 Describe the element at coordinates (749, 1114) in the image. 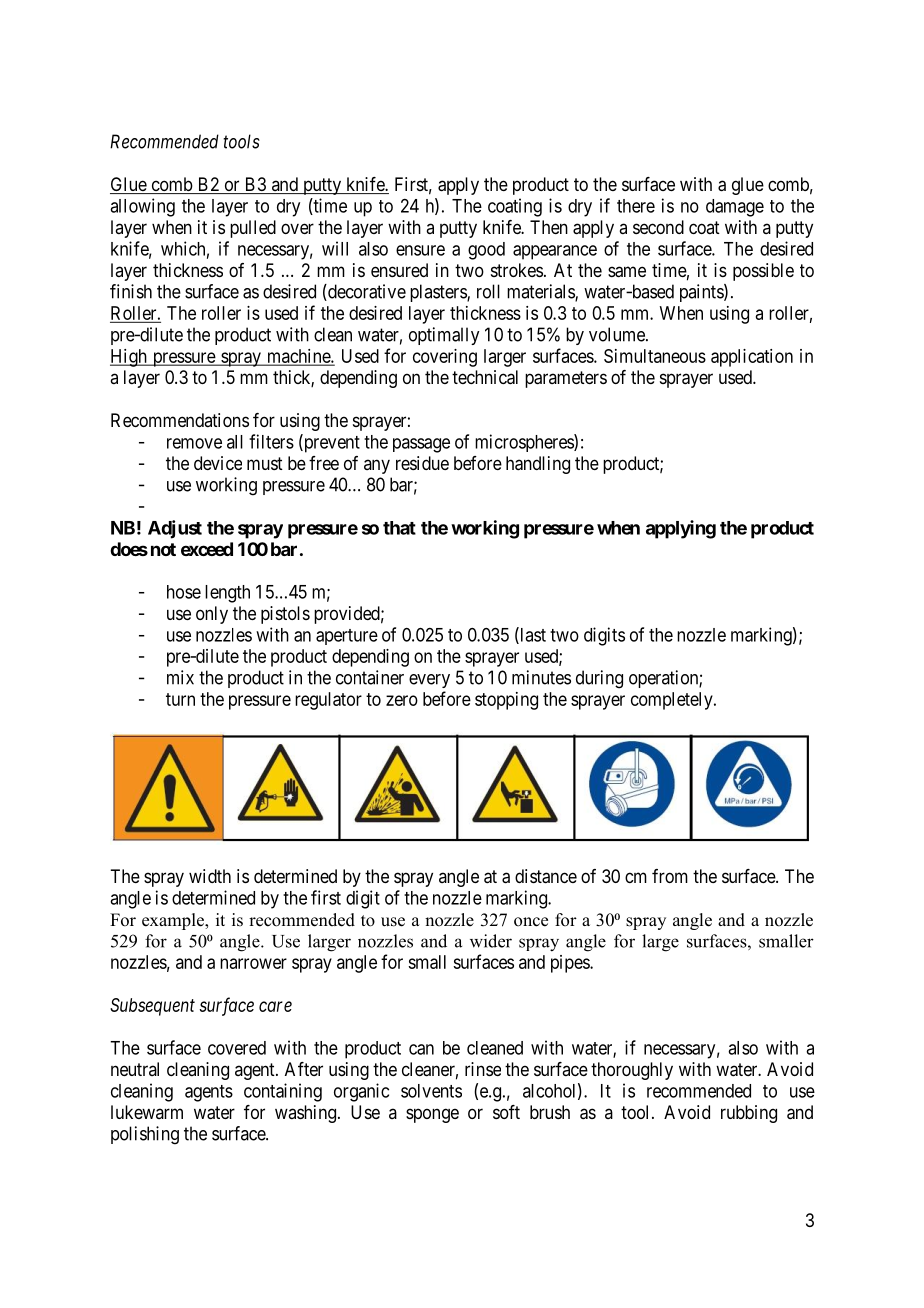

I see `rubbing` at that location.
